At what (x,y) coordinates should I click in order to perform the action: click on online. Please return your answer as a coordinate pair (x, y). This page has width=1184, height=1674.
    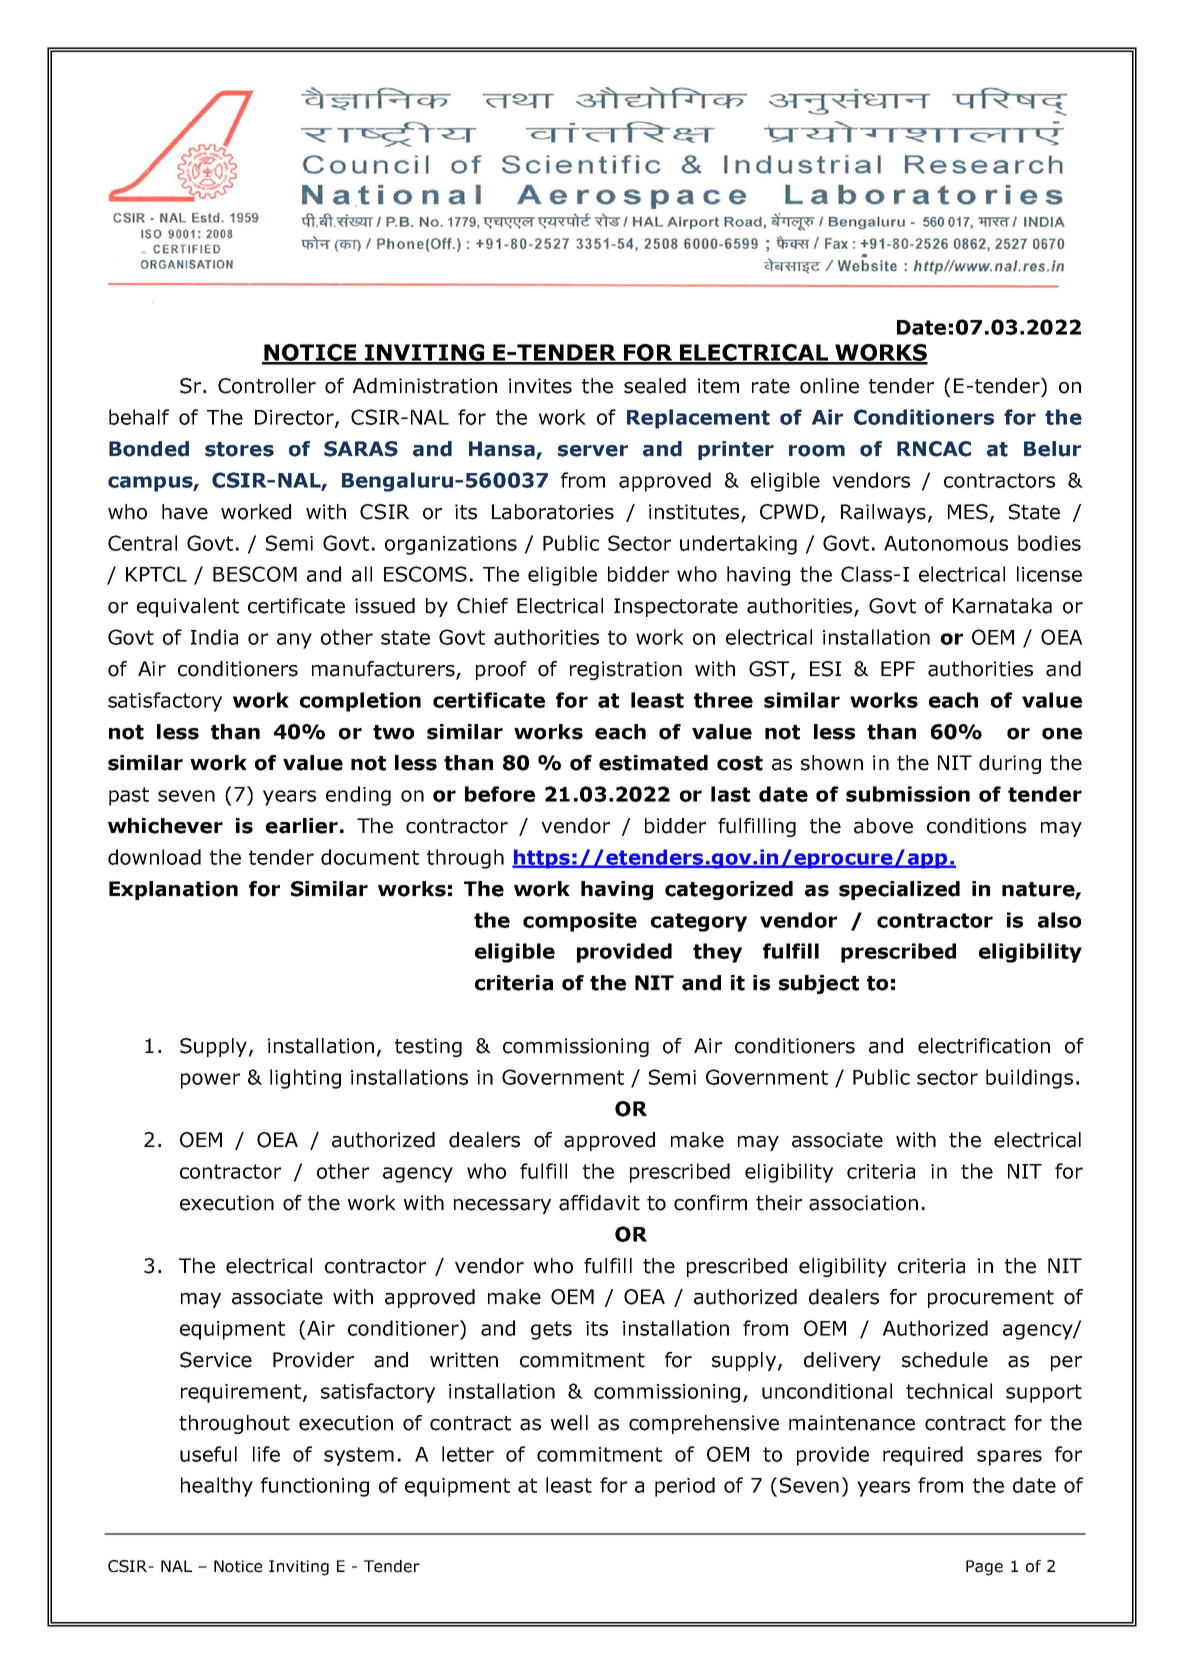
    Looking at the image, I should click on (829, 386).
